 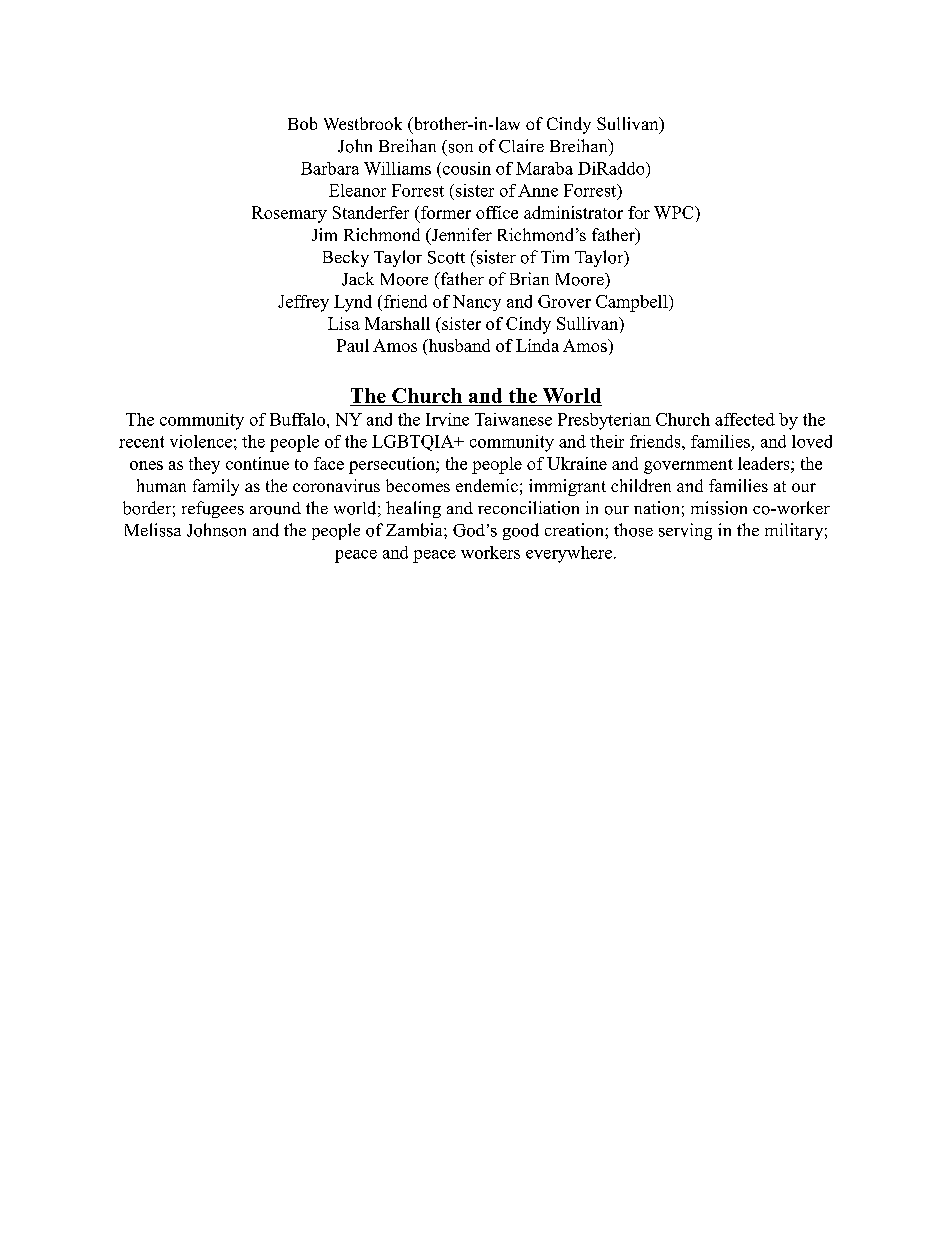 What do you see at coordinates (344, 323) in the document?
I see `Lisa` at bounding box center [344, 323].
